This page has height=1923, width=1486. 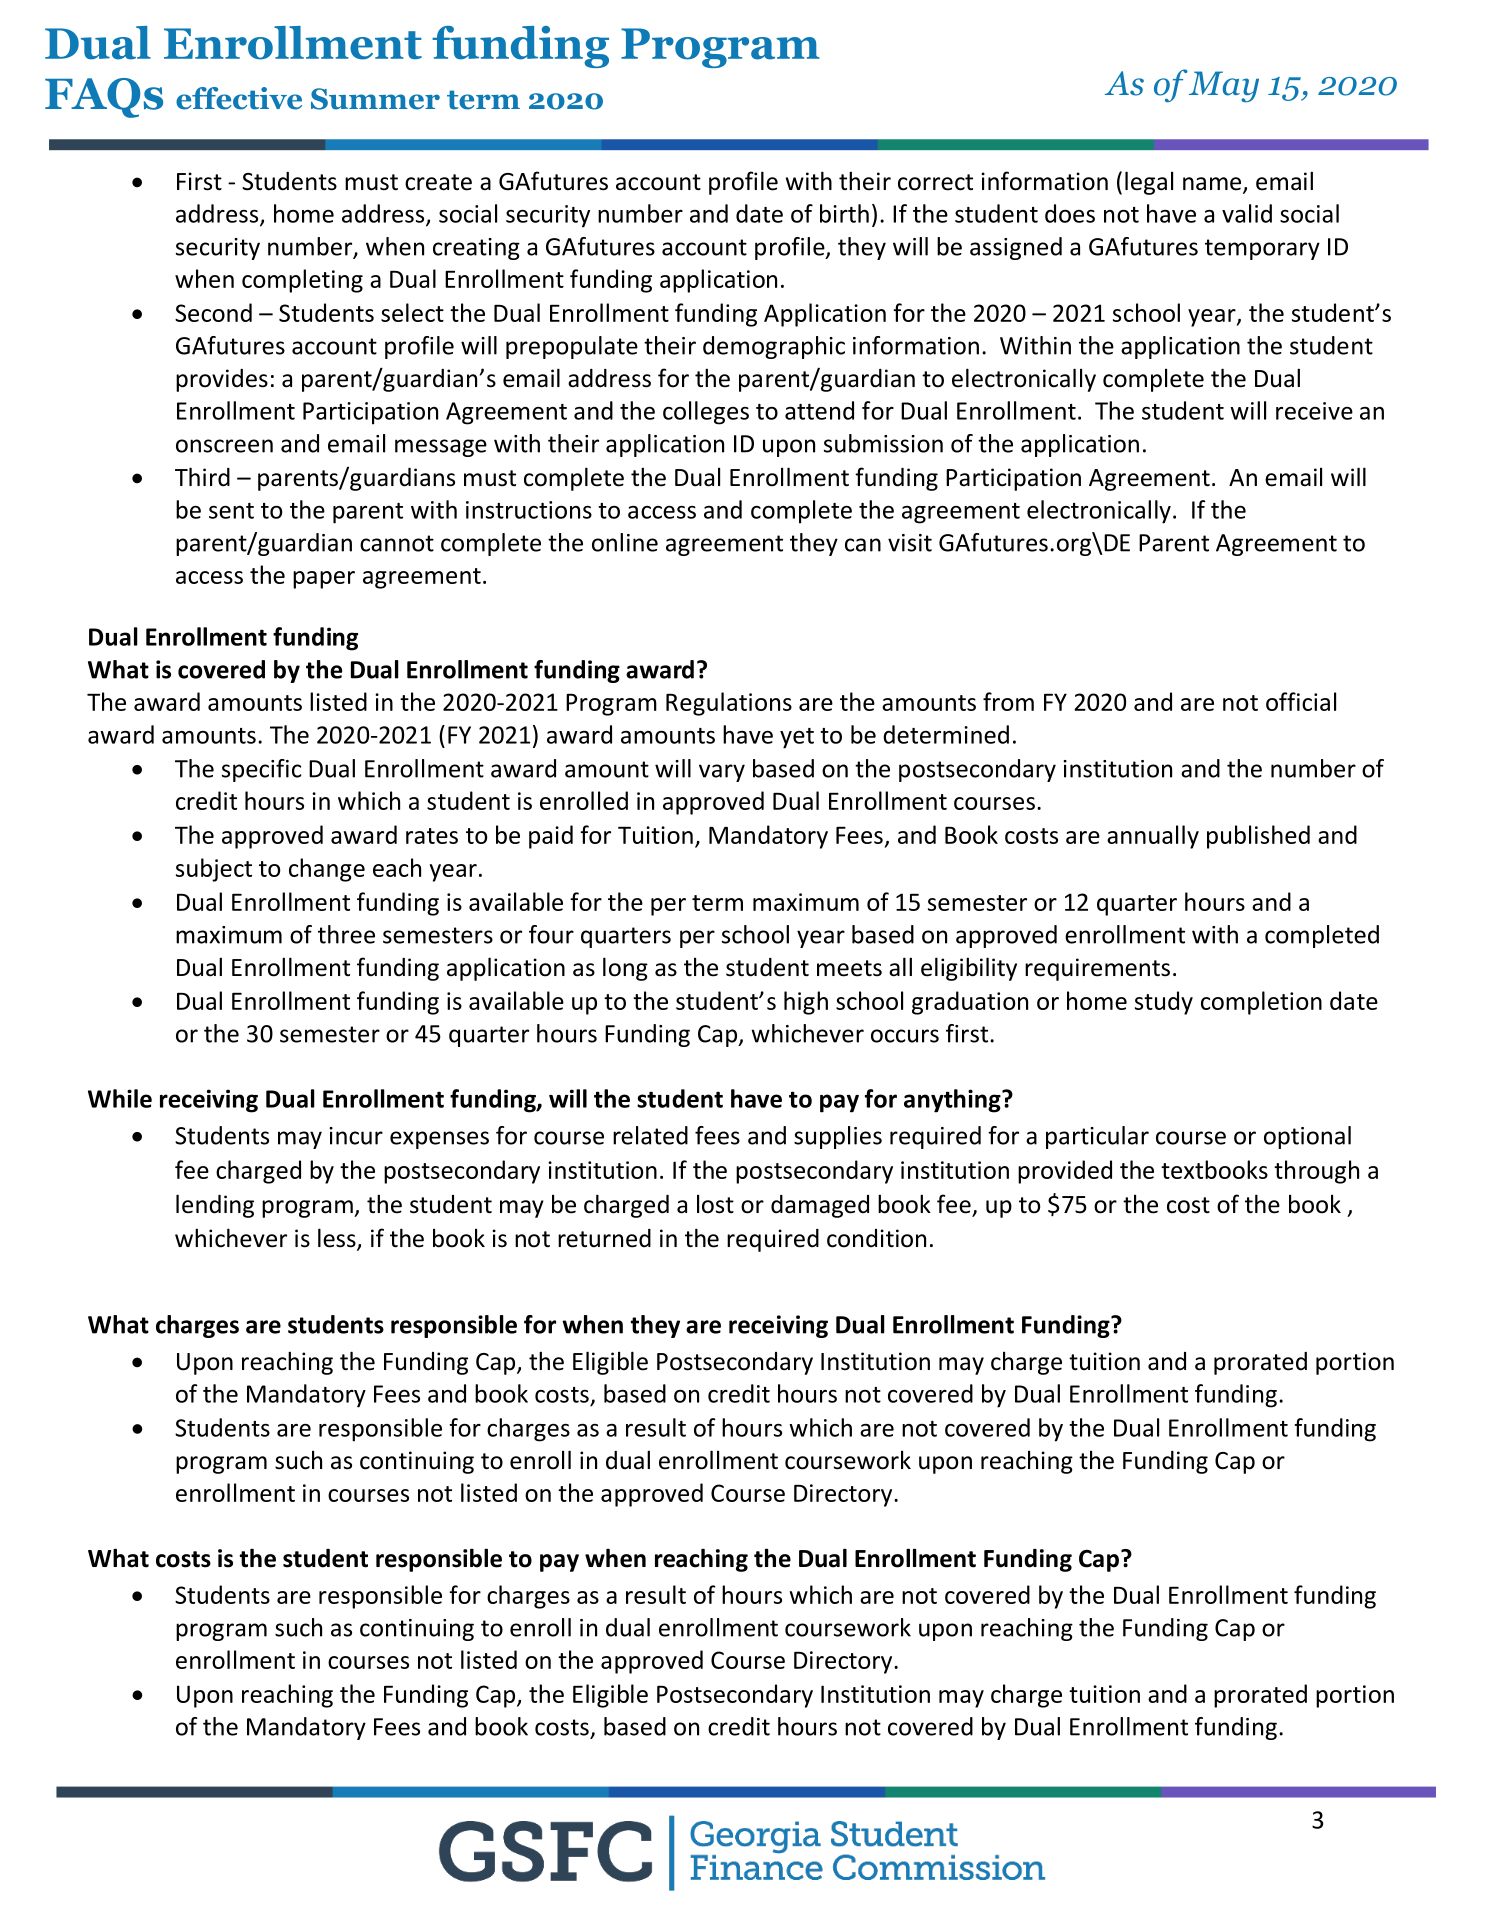 What do you see at coordinates (1065, 1172) in the page?
I see `provided` at bounding box center [1065, 1172].
